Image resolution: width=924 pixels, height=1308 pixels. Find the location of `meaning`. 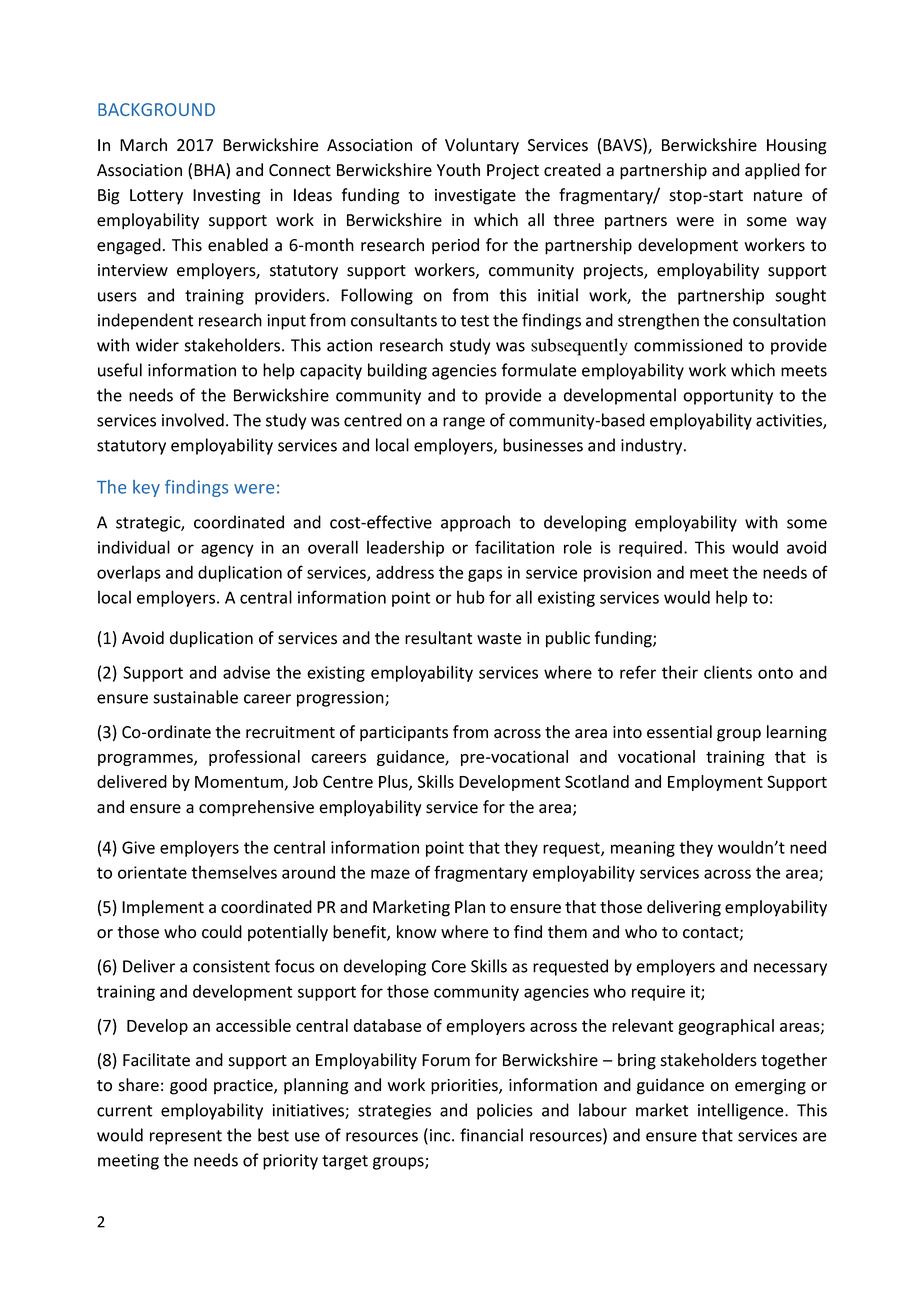

meaning is located at coordinates (643, 849).
